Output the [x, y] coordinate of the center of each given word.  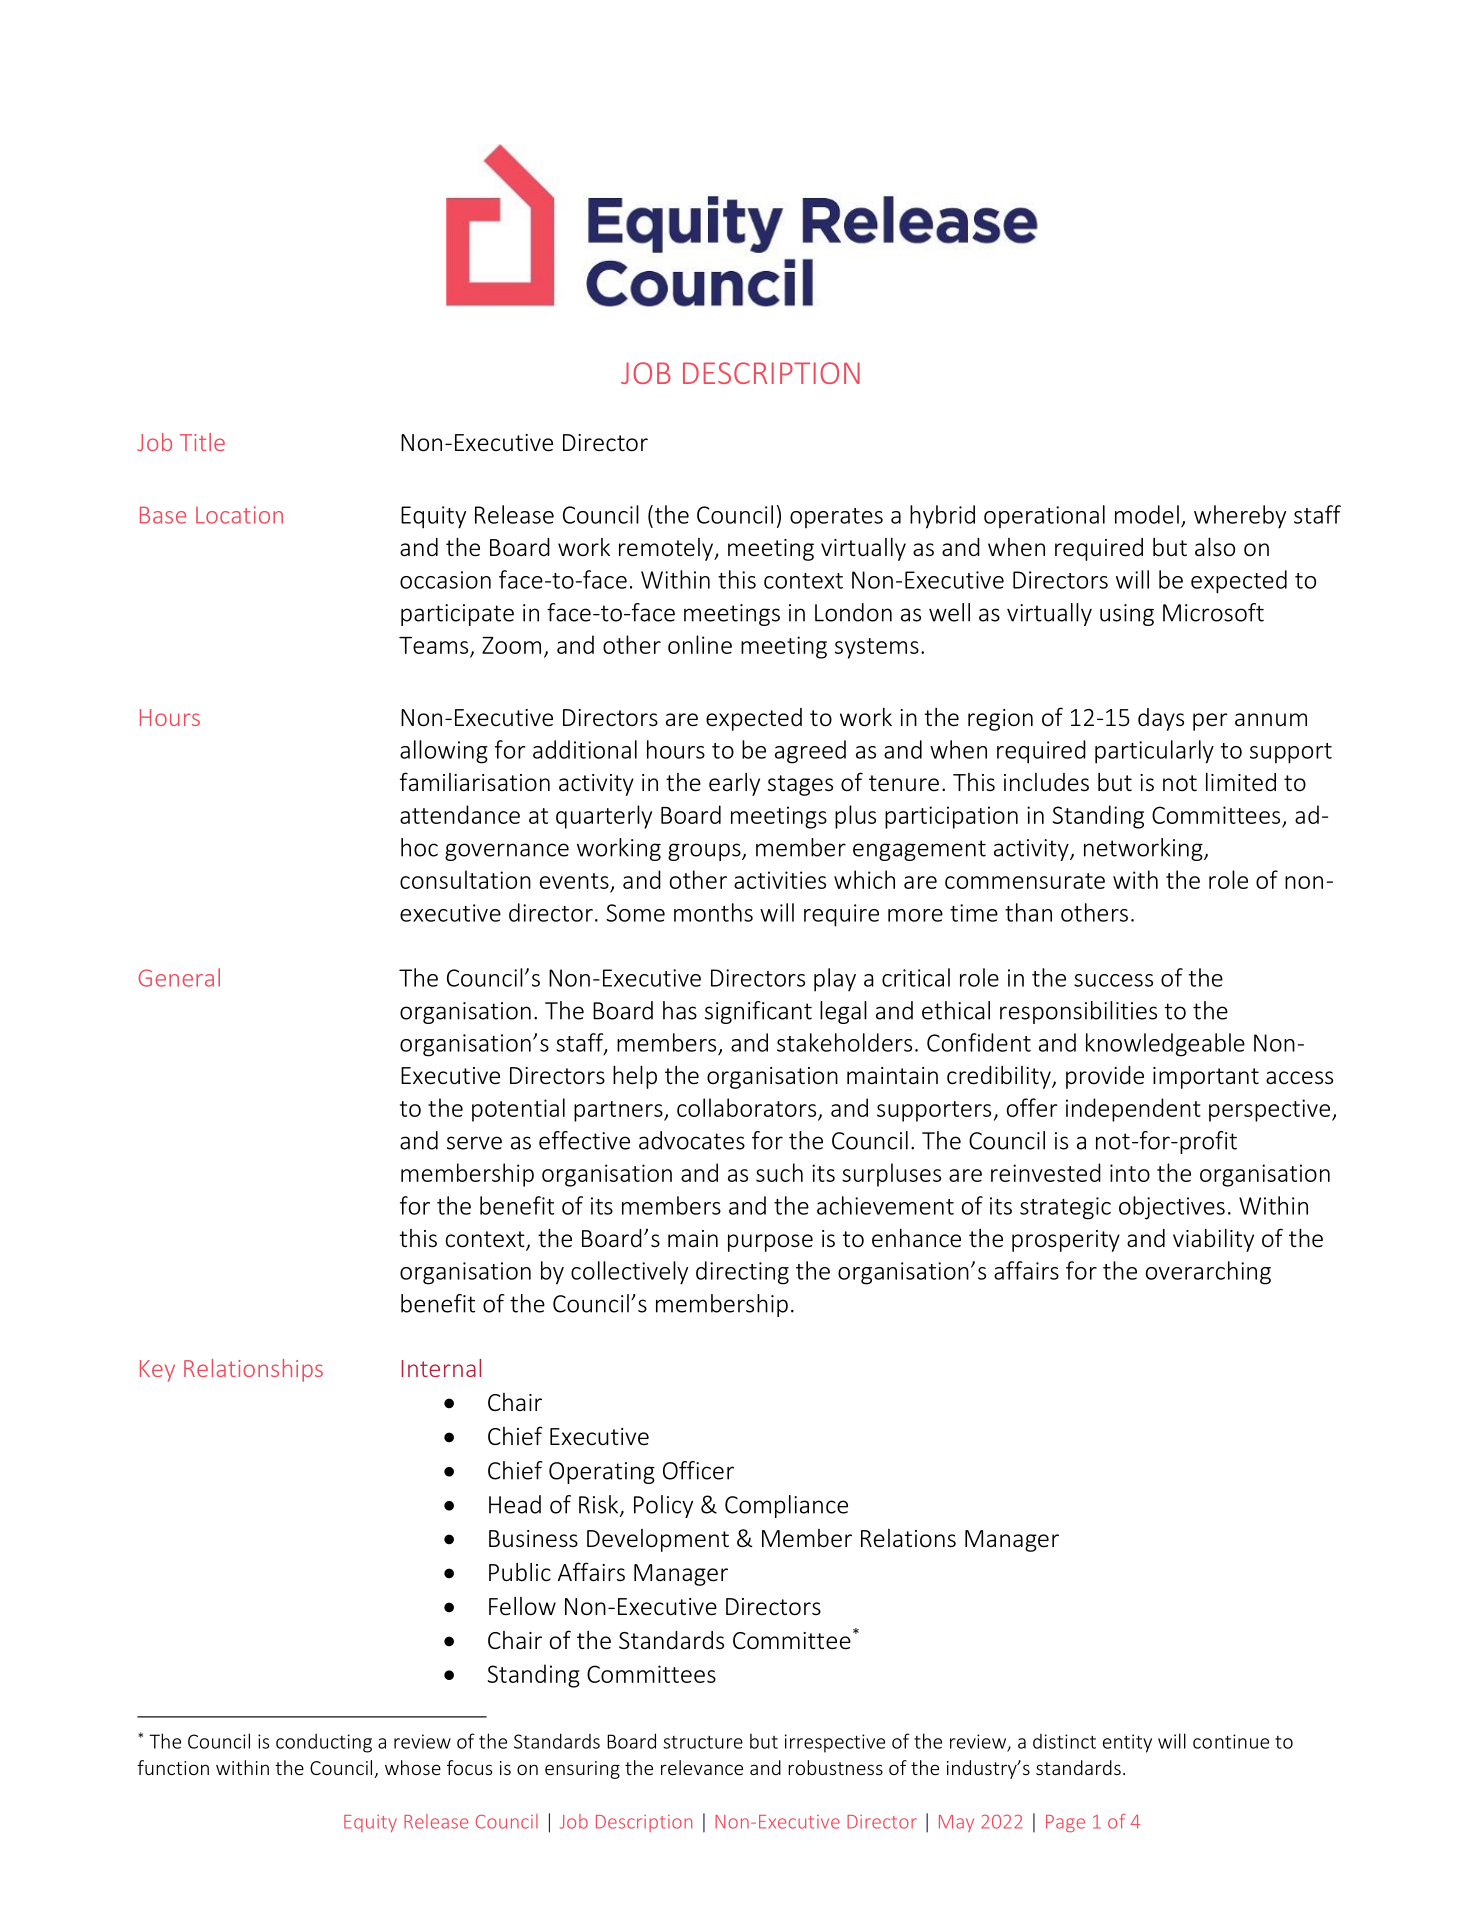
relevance [702, 1767]
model [1147, 514]
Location [239, 515]
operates [836, 518]
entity [1127, 1743]
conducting [324, 1743]
